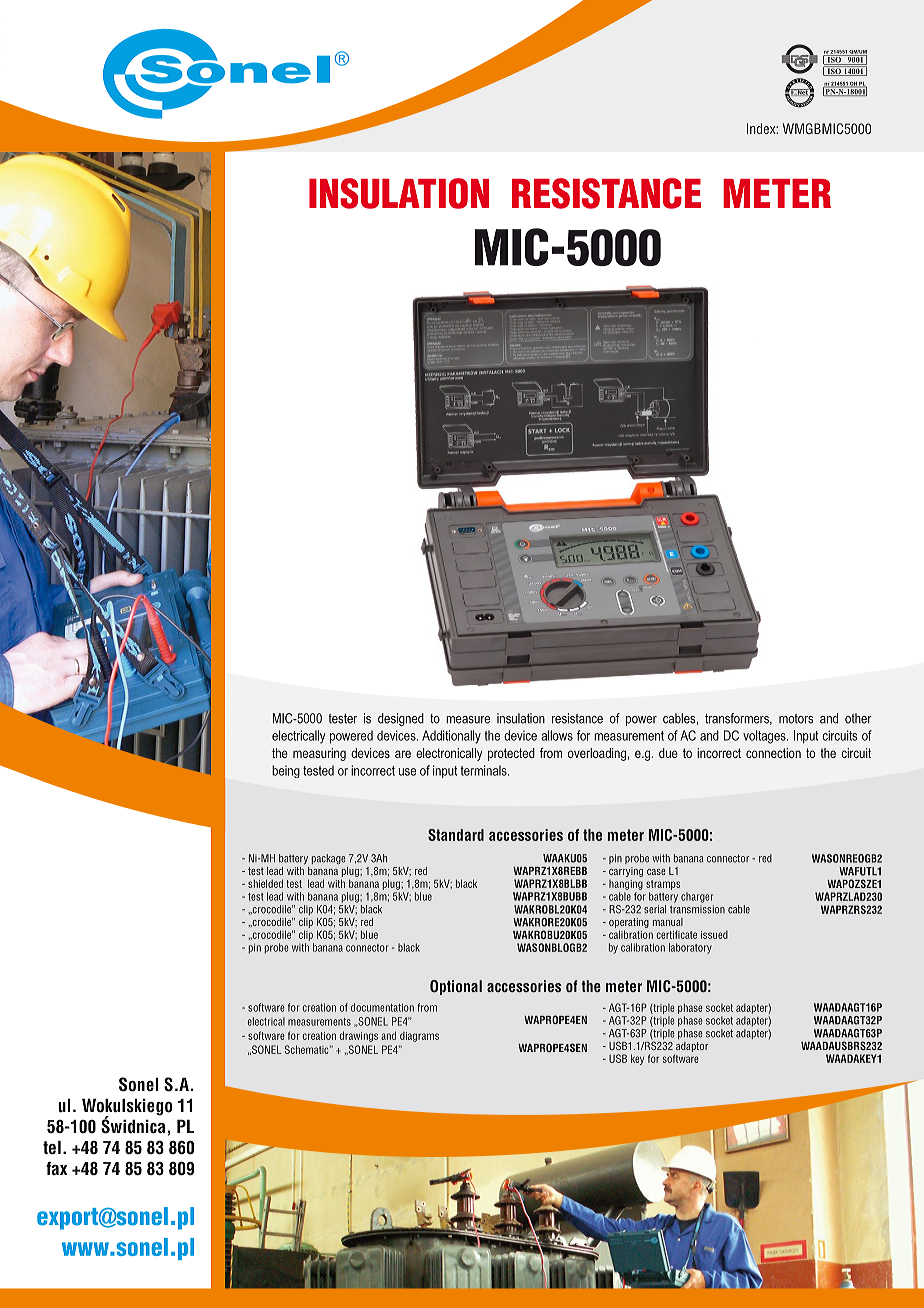 The width and height of the document is (924, 1308). What do you see at coordinates (656, 872) in the document?
I see `case` at bounding box center [656, 872].
